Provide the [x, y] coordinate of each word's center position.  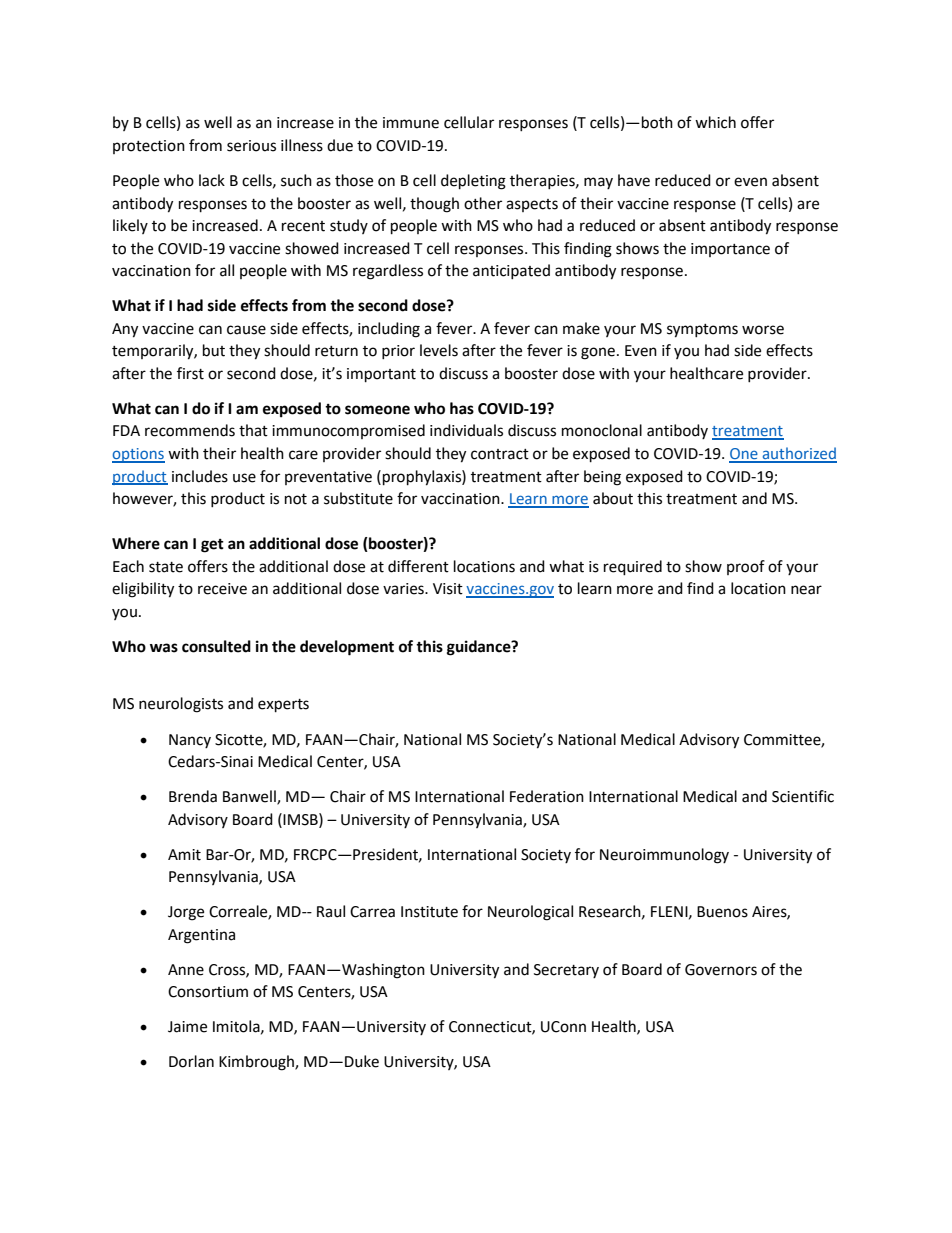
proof [746, 567]
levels [439, 350]
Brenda [193, 796]
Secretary [566, 971]
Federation [547, 796]
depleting [473, 182]
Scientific [803, 796]
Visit [448, 589]
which [715, 122]
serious [251, 146]
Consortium [208, 992]
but [214, 350]
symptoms [702, 331]
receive [222, 589]
